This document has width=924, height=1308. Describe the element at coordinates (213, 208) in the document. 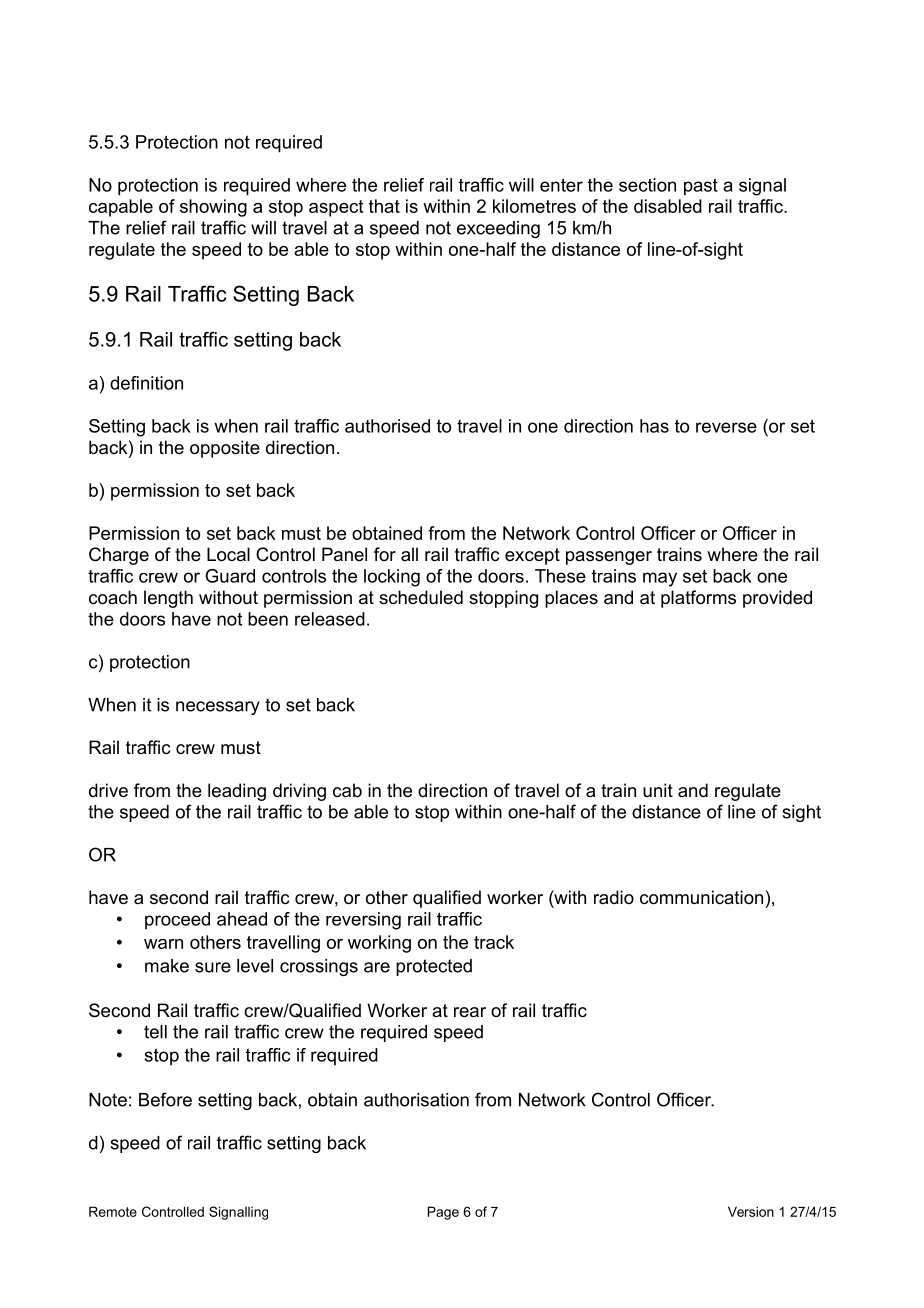

I see `showing` at that location.
